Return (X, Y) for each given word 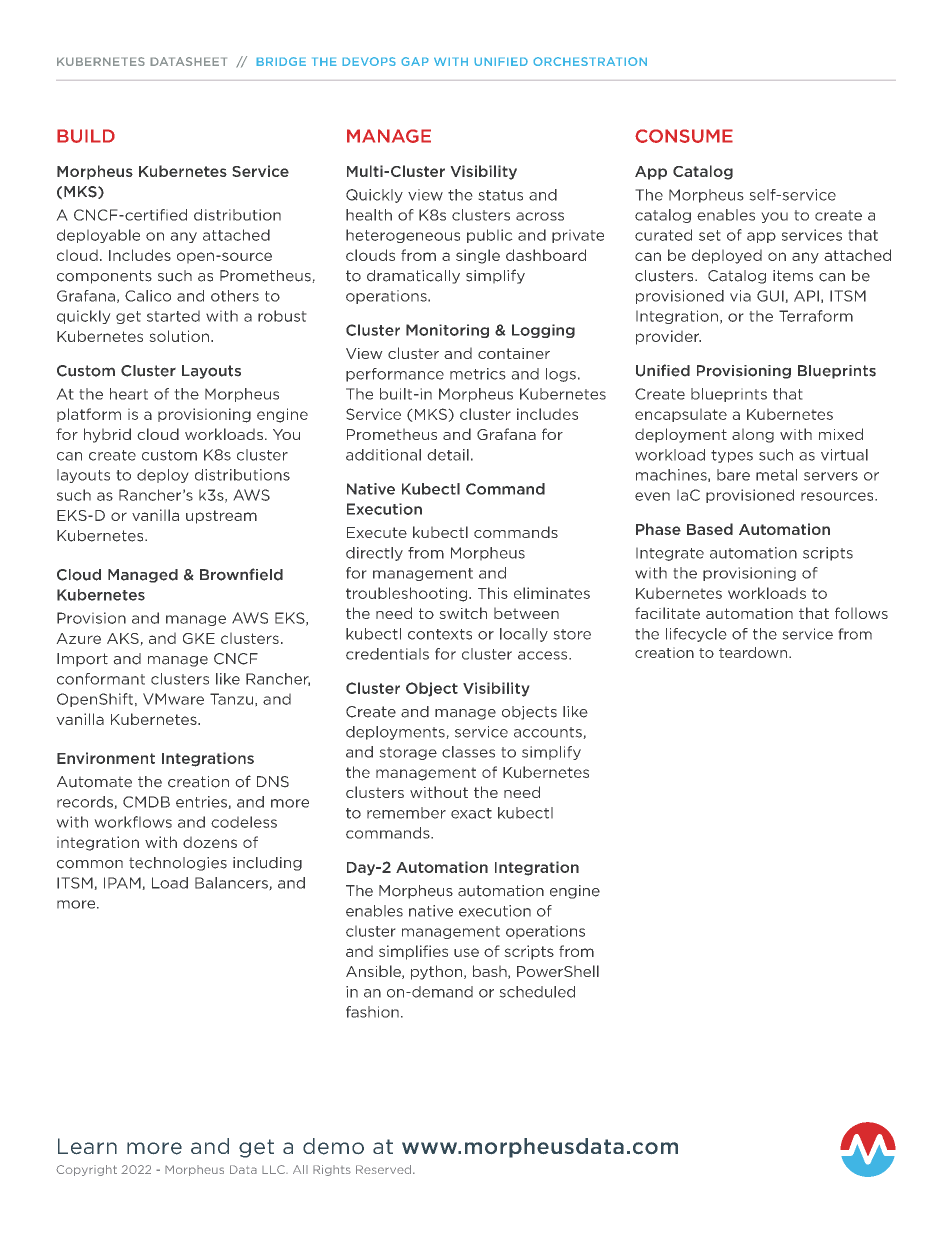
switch (463, 613)
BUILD (86, 136)
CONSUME (684, 136)
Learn (87, 1146)
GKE (199, 638)
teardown (754, 652)
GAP (415, 61)
